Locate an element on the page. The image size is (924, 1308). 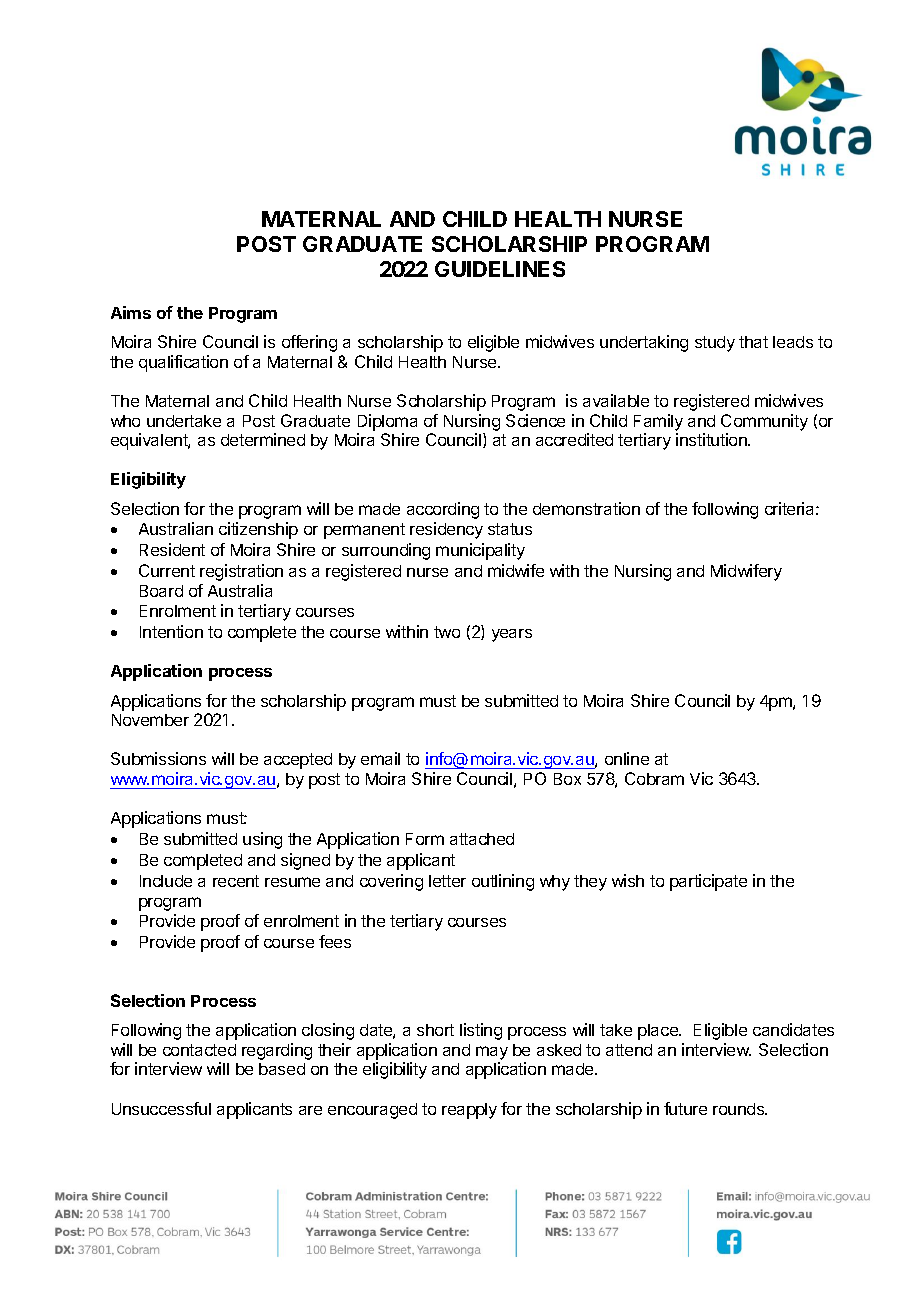
November is located at coordinates (150, 720).
